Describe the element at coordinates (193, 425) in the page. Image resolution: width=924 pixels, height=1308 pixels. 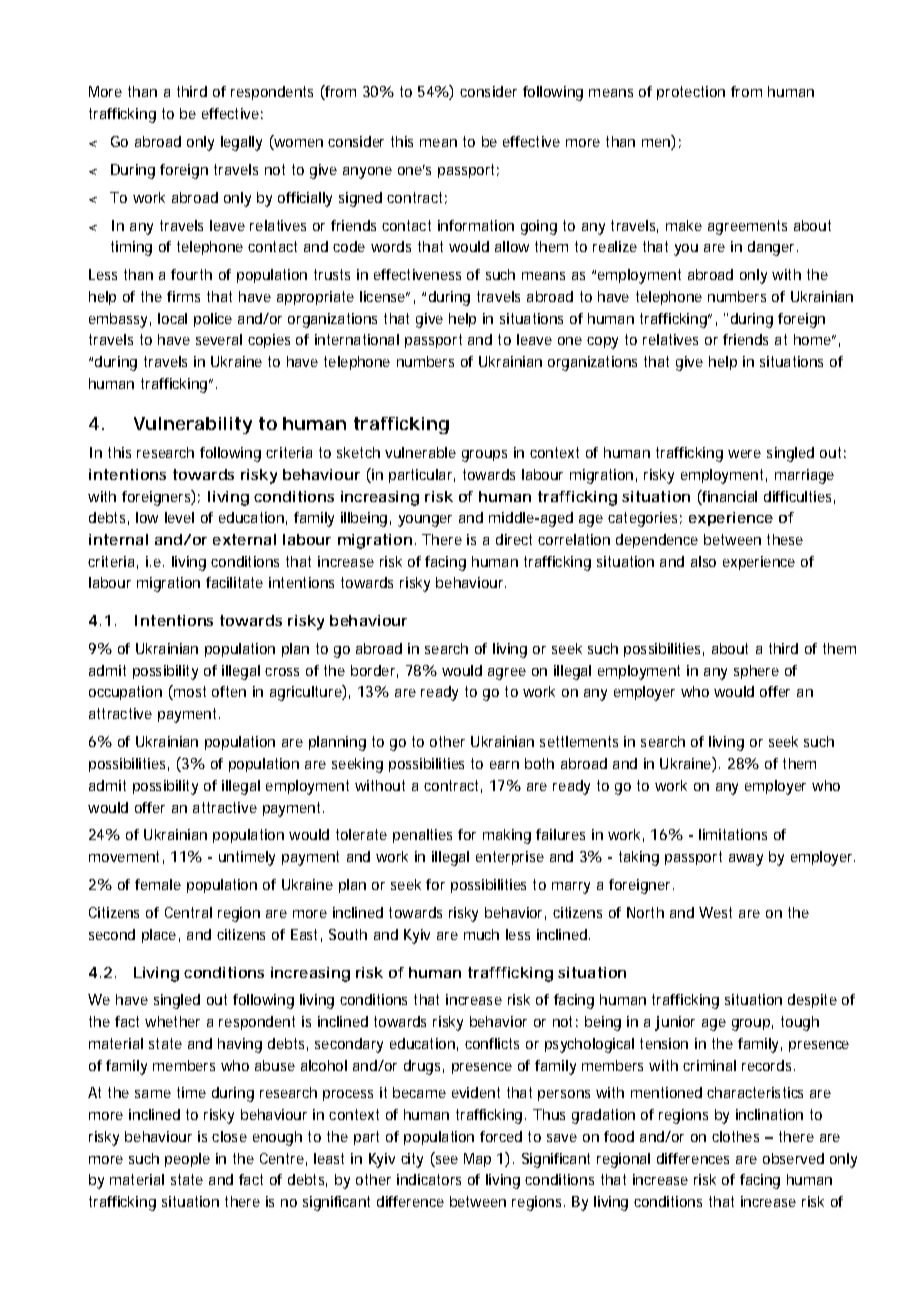
I see `Vulnerability` at that location.
